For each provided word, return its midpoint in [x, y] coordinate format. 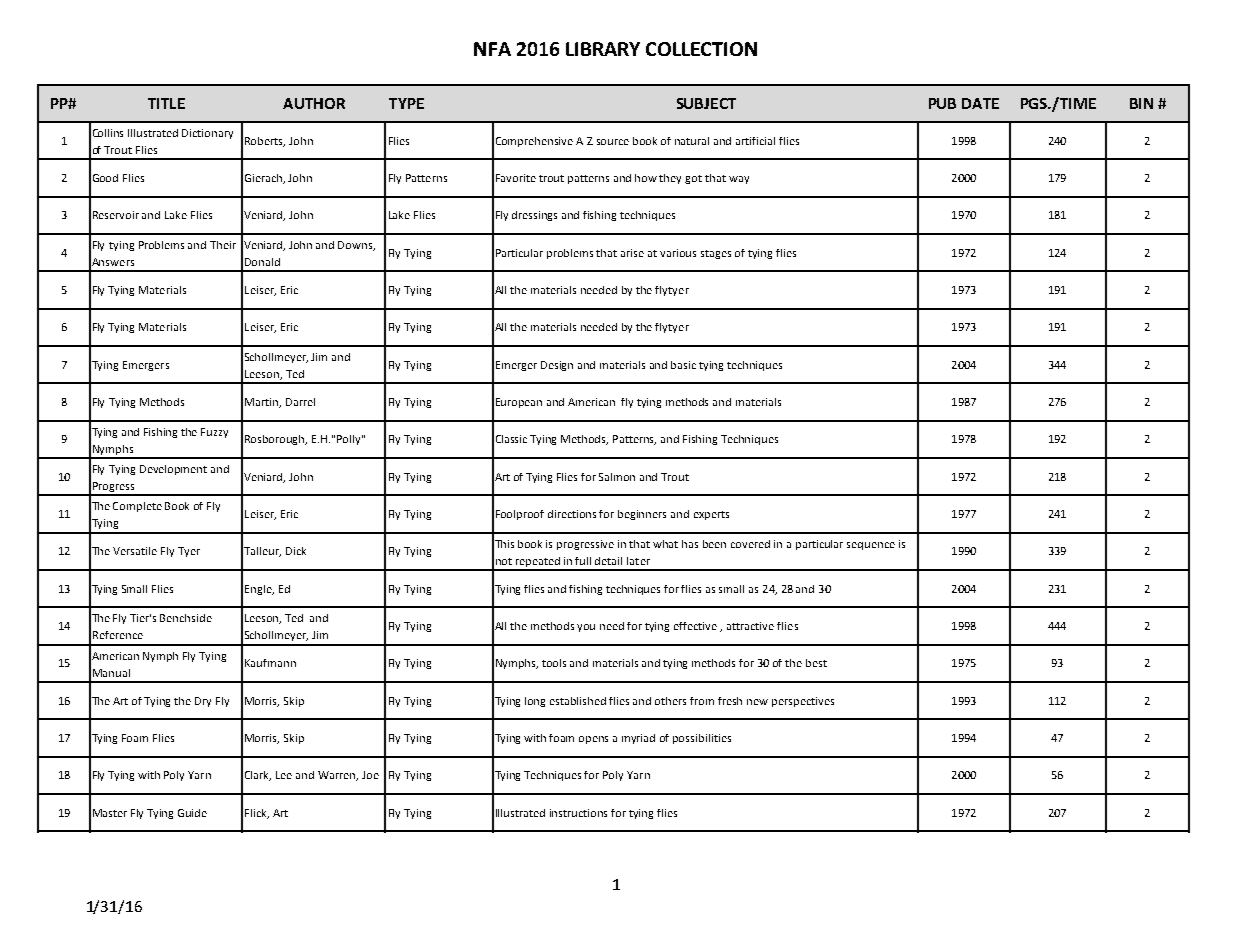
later [638, 561]
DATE [980, 103]
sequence [871, 546]
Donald [262, 262]
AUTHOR [314, 103]
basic [683, 365]
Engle [259, 590]
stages [716, 254]
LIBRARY [603, 49]
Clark [258, 776]
